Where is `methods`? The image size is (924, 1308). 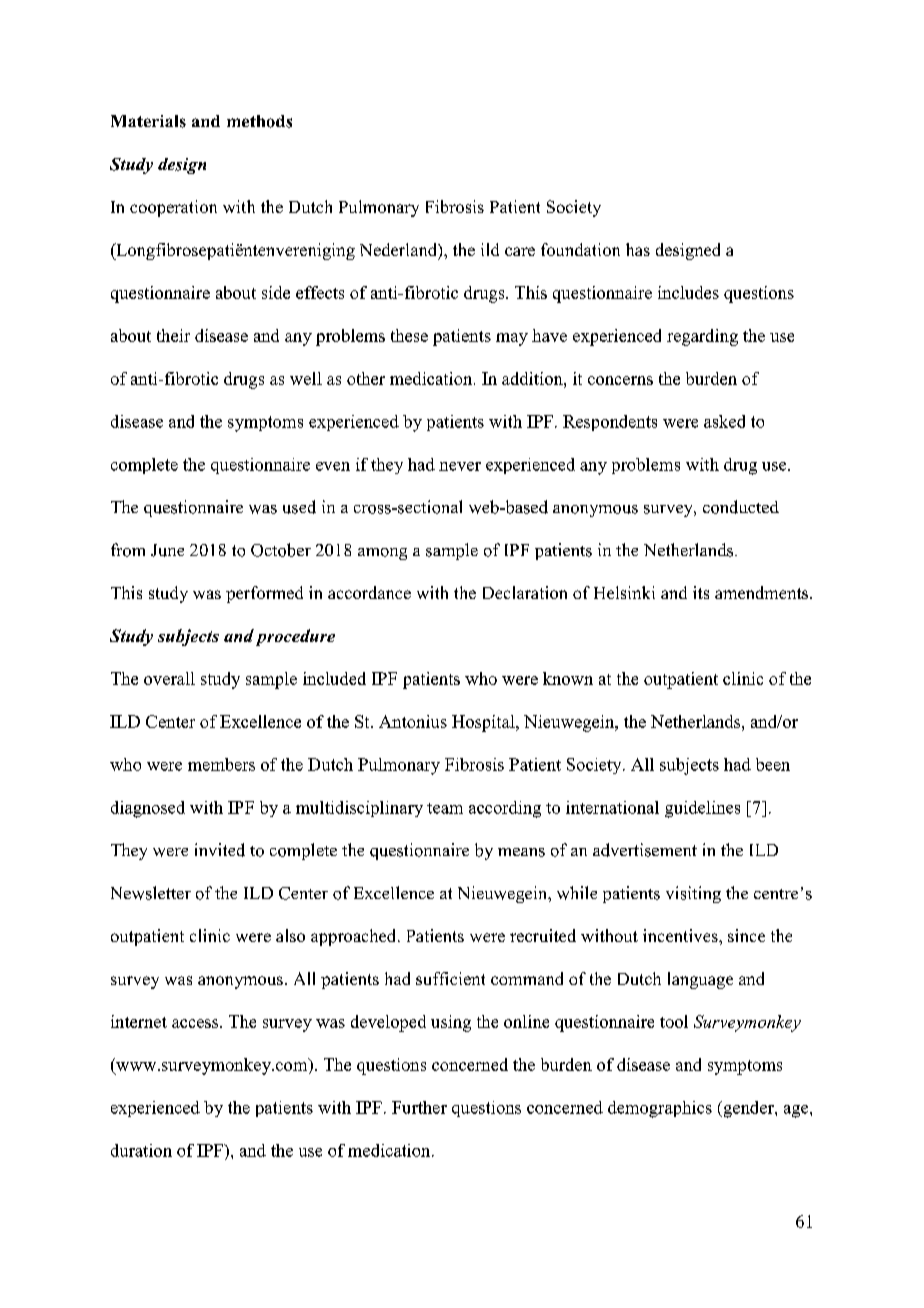
methods is located at coordinates (259, 121).
